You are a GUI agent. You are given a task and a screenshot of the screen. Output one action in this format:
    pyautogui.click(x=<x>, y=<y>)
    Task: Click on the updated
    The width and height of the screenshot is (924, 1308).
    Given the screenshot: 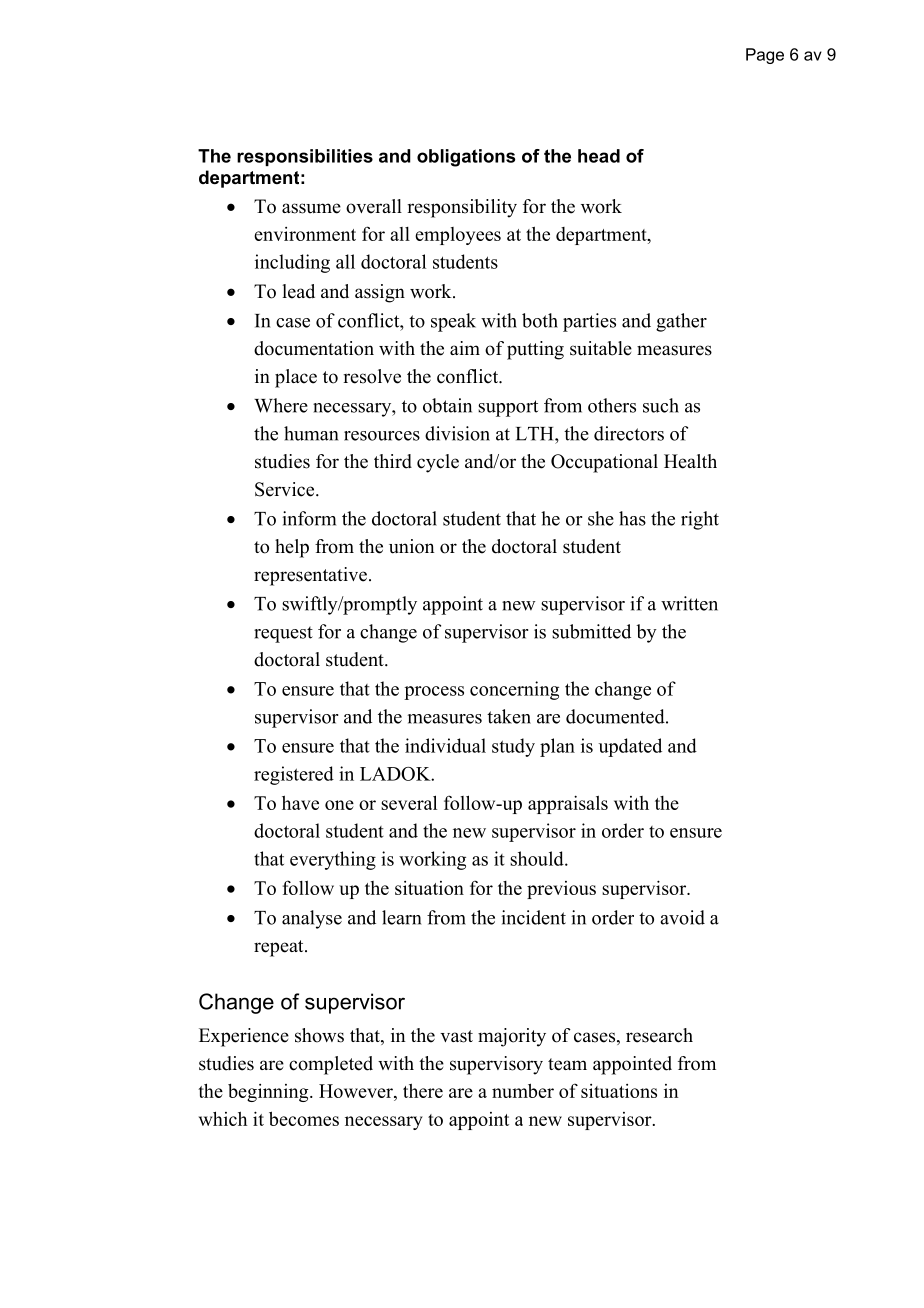 What is the action you would take?
    pyautogui.click(x=630, y=747)
